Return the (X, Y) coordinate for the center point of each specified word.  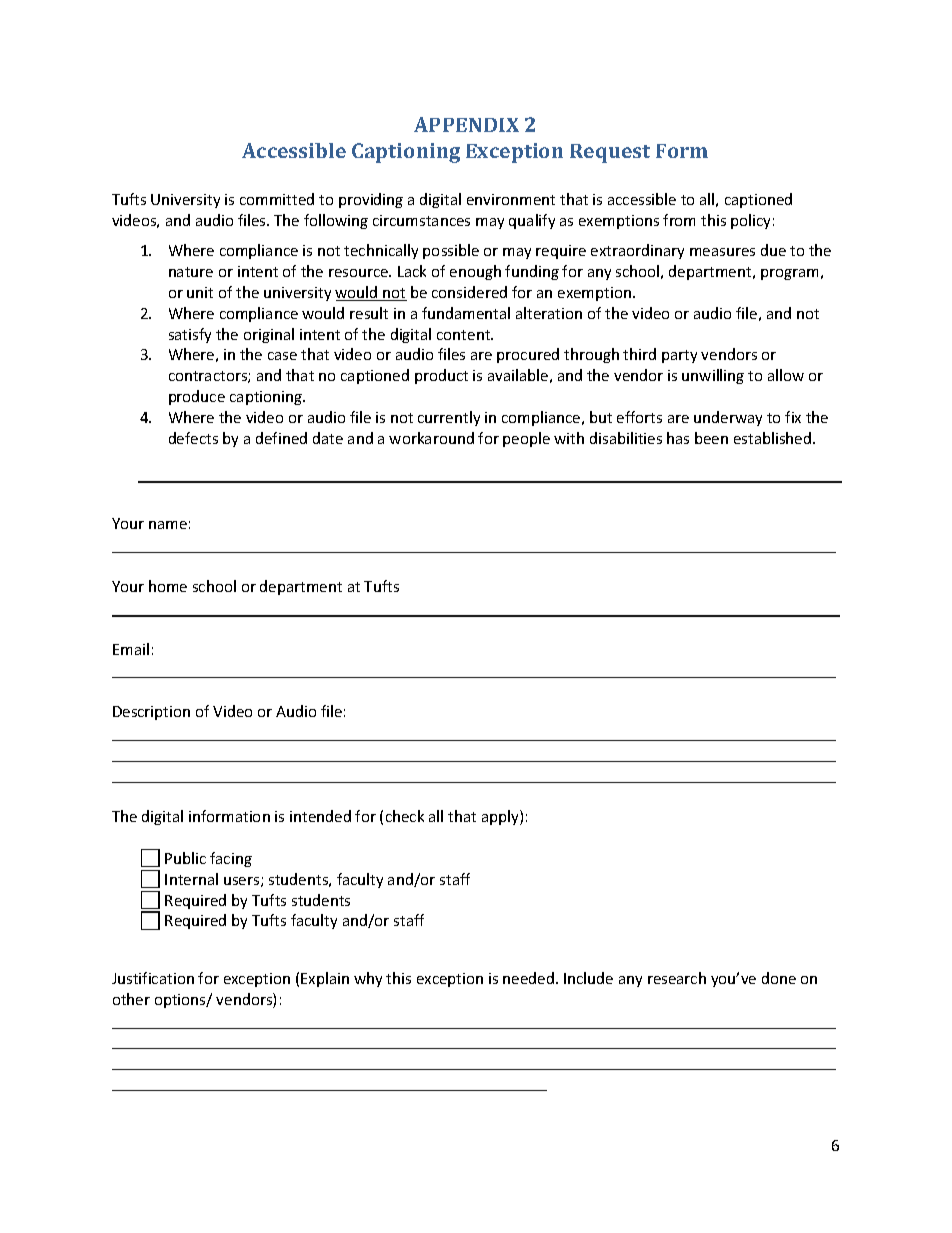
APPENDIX (466, 124)
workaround (431, 438)
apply (501, 817)
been (711, 438)
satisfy (190, 335)
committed (277, 199)
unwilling (713, 376)
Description (151, 713)
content (465, 335)
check (405, 816)
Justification (153, 978)
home (168, 586)
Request (610, 153)
